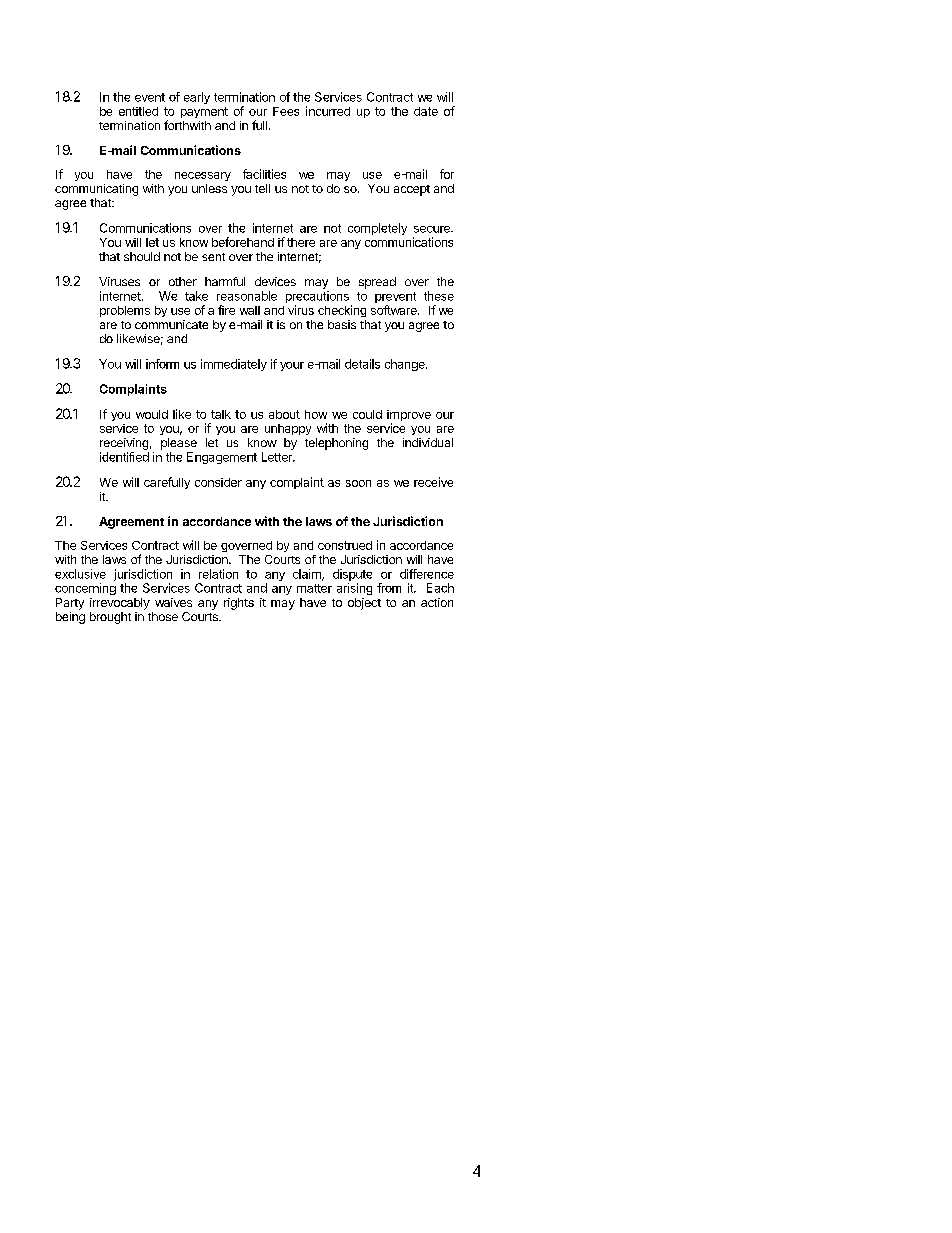  I want to click on devices, so click(275, 281).
